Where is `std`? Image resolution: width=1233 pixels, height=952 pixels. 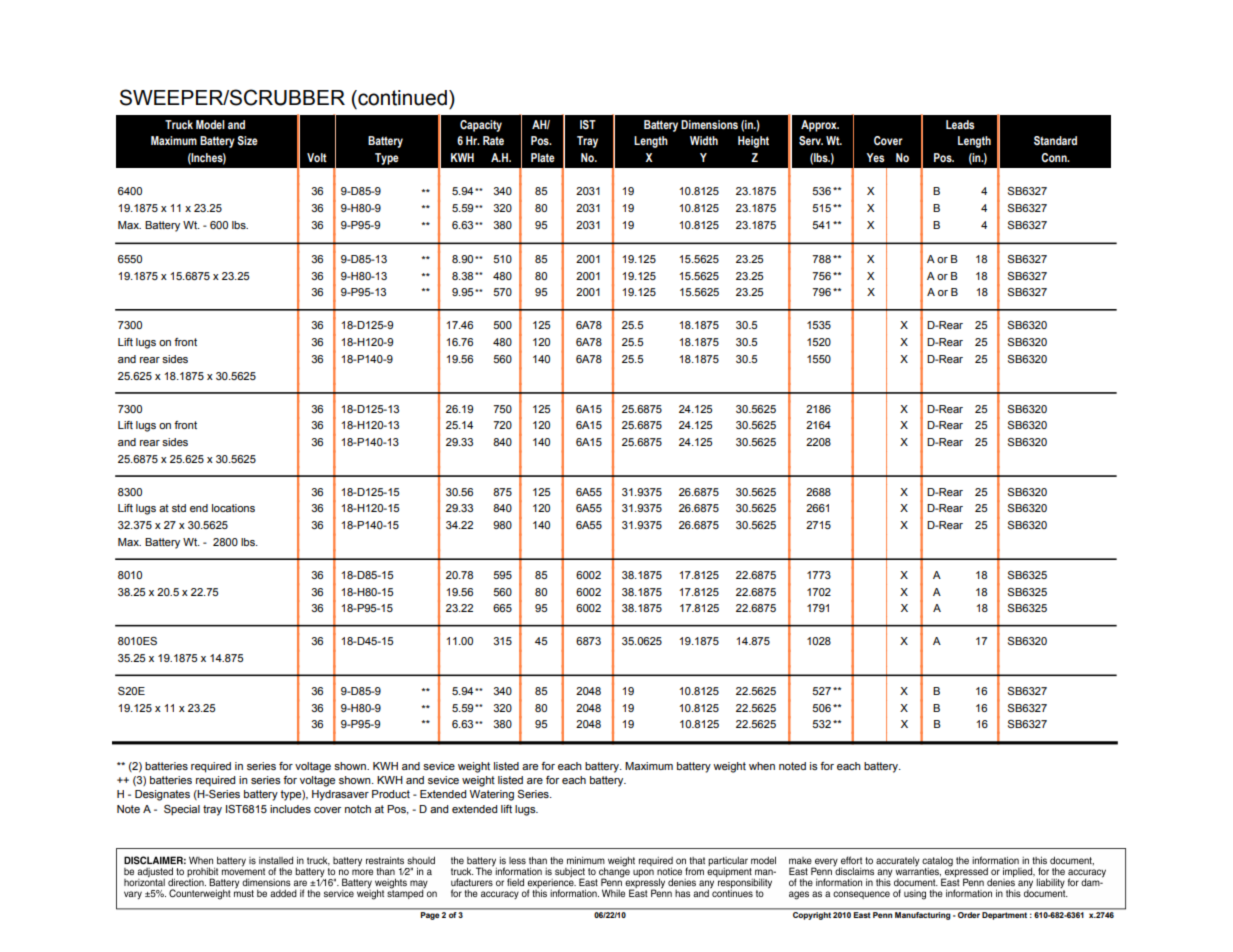
std is located at coordinates (179, 508).
